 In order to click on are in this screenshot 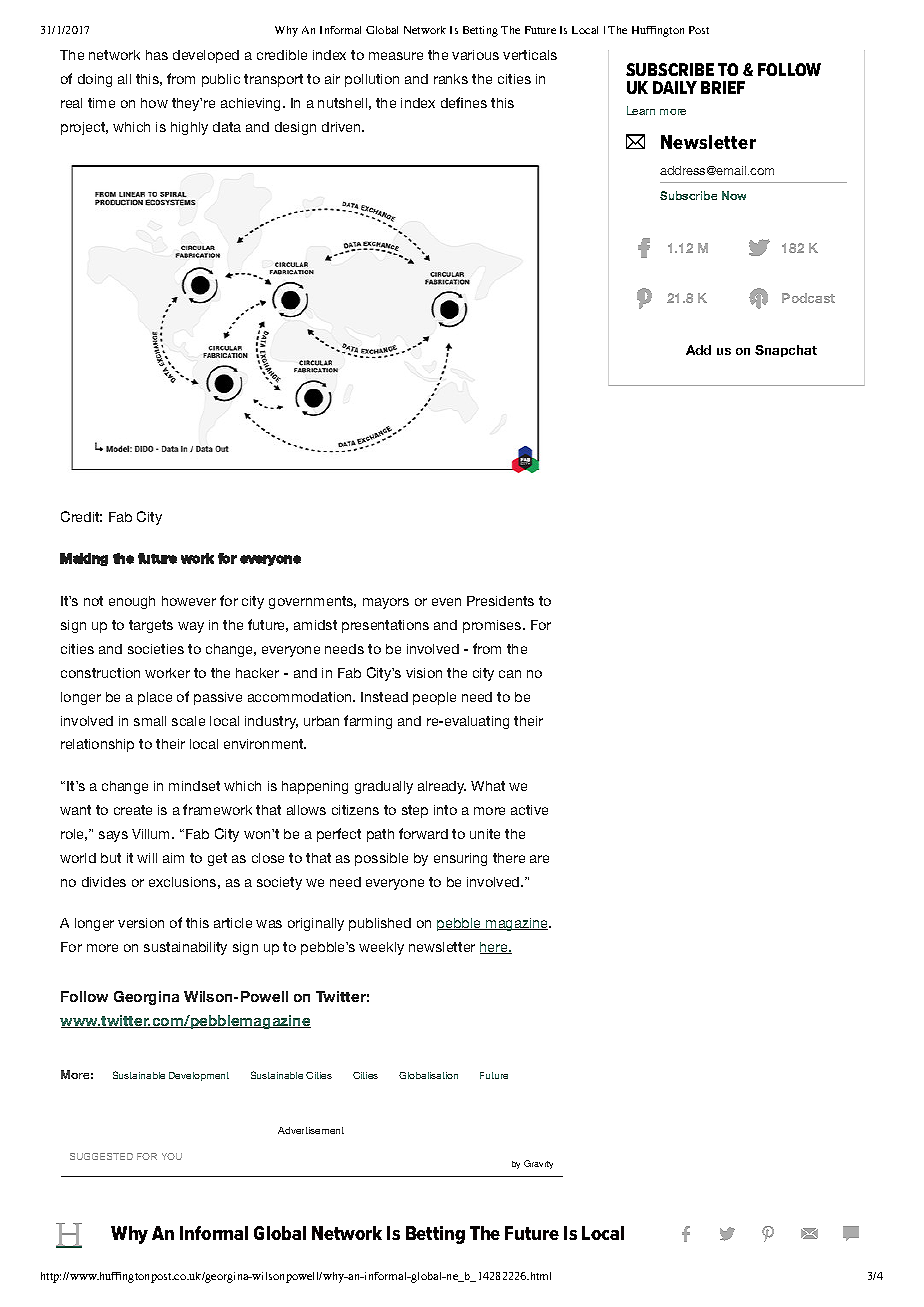, I will do `click(539, 859)`.
